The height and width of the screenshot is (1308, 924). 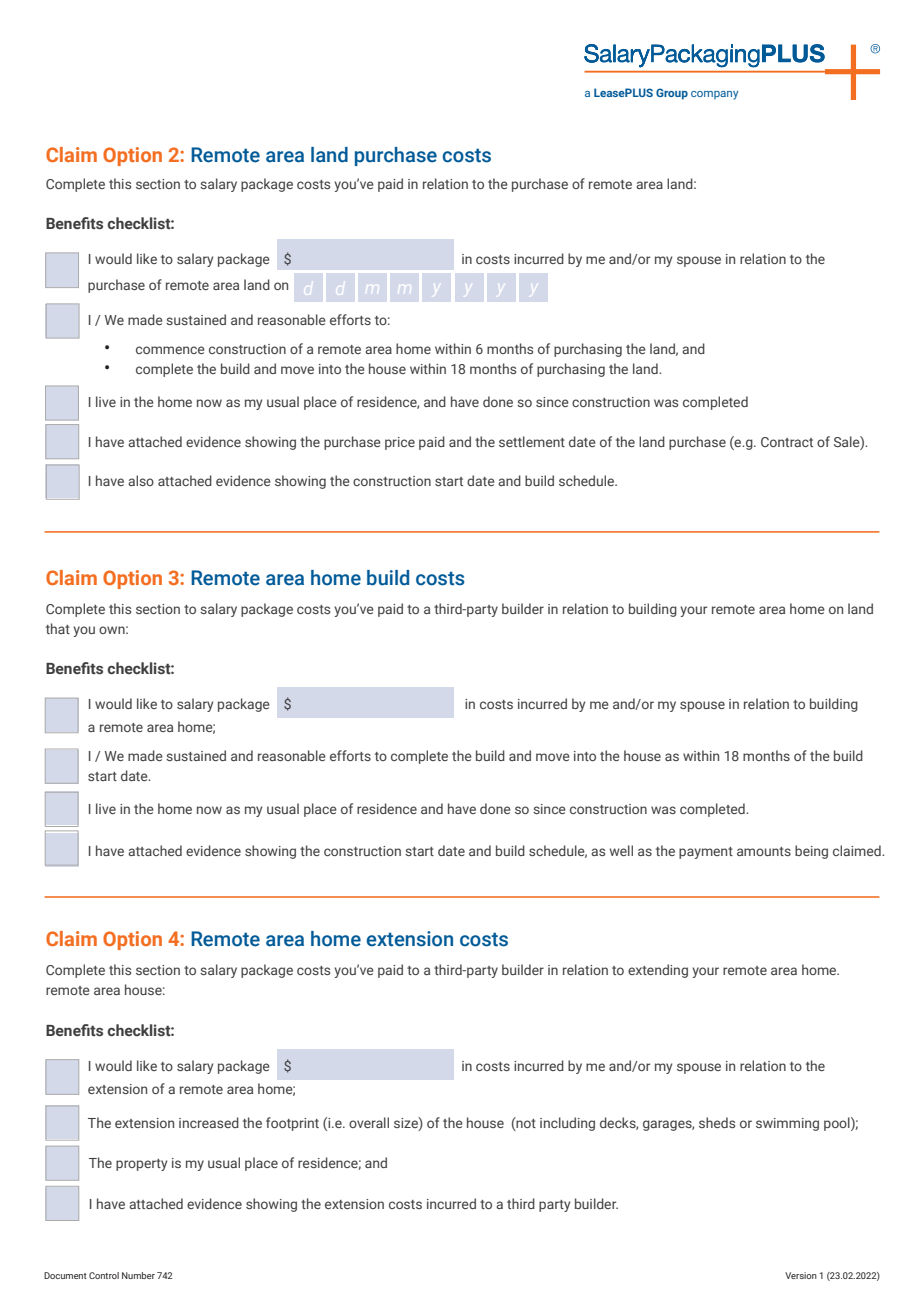 What do you see at coordinates (621, 850) in the screenshot?
I see `well` at bounding box center [621, 850].
